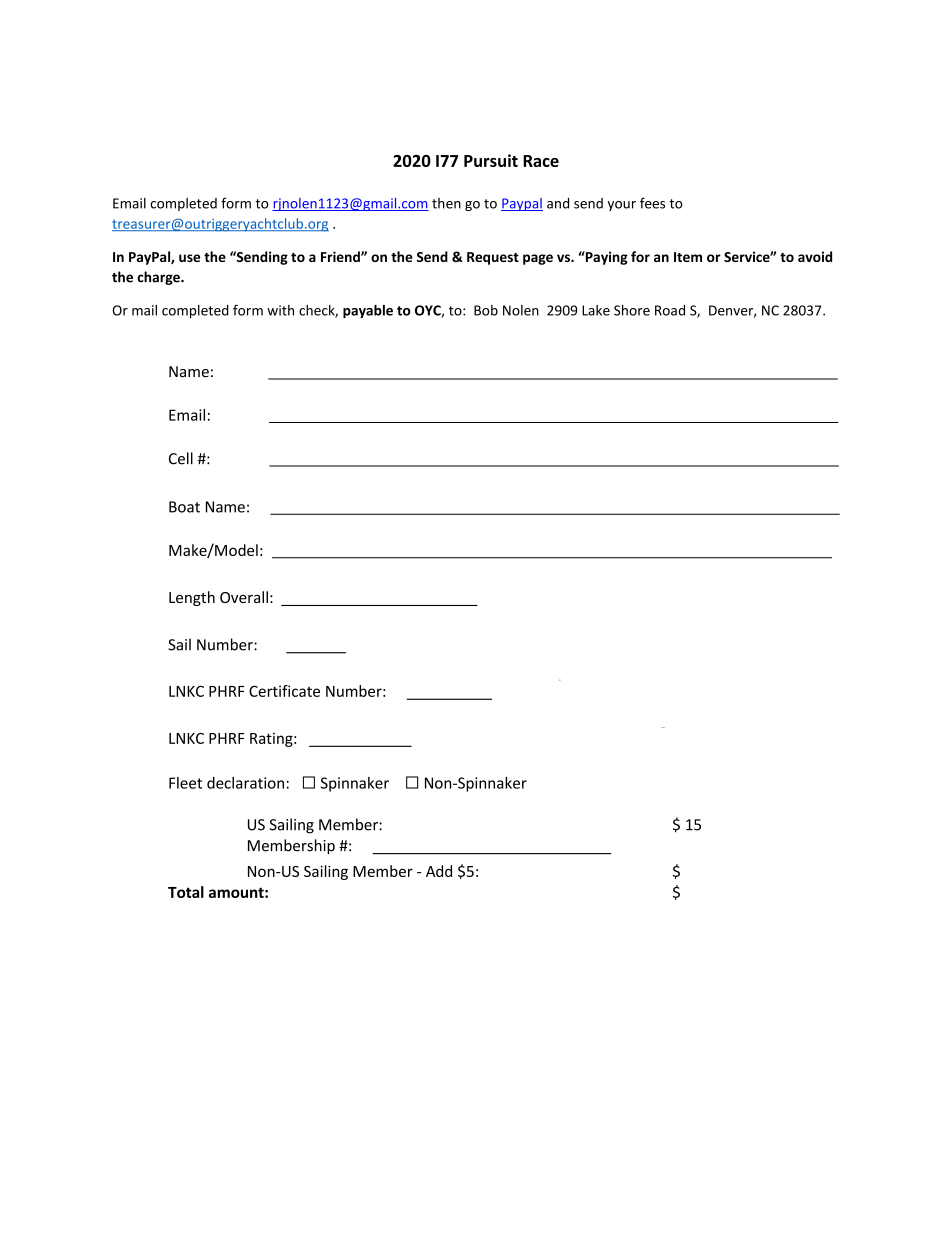 The width and height of the document is (952, 1233). What do you see at coordinates (439, 871) in the document?
I see `Add` at bounding box center [439, 871].
